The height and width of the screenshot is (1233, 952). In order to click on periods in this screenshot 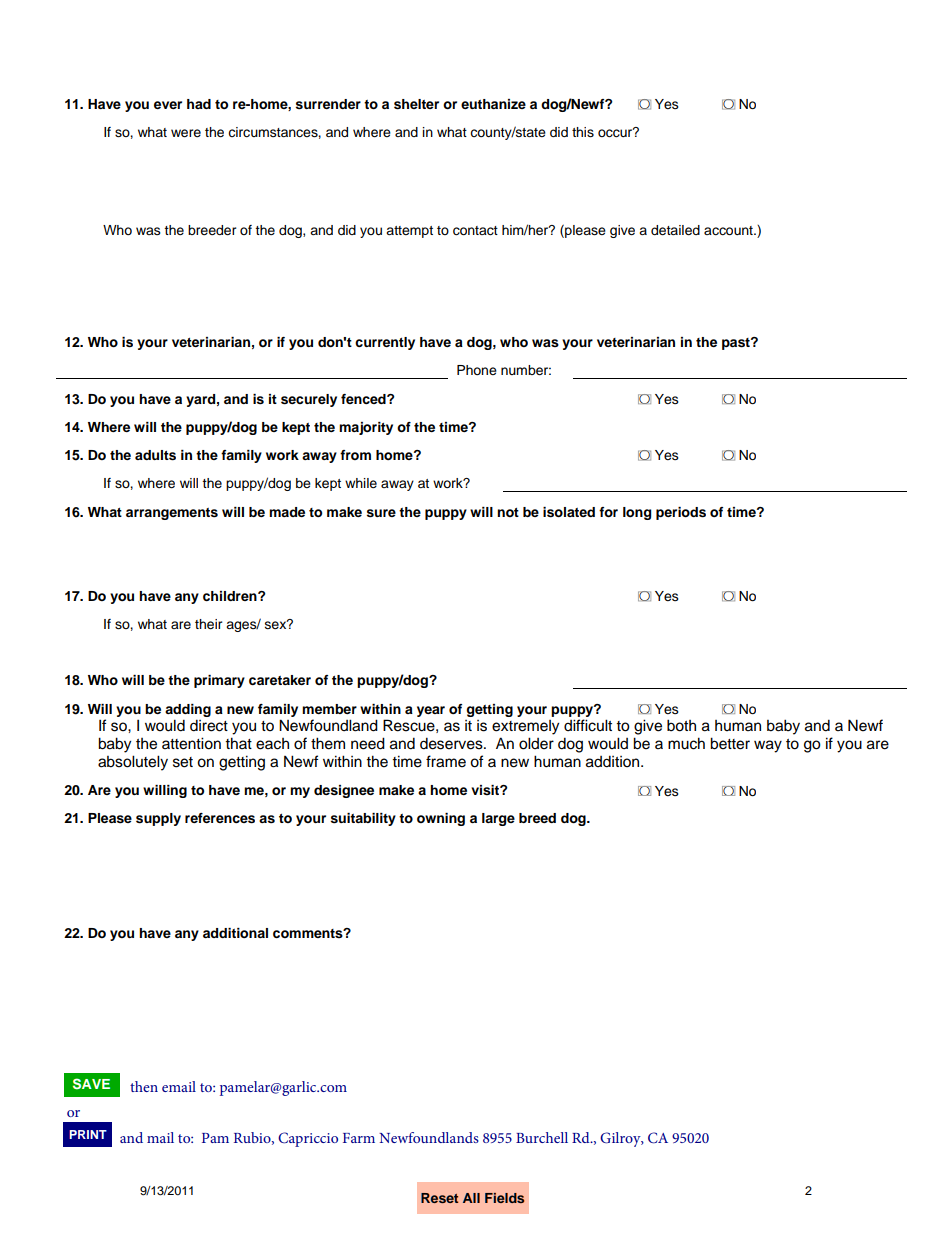, I will do `click(681, 513)`.
